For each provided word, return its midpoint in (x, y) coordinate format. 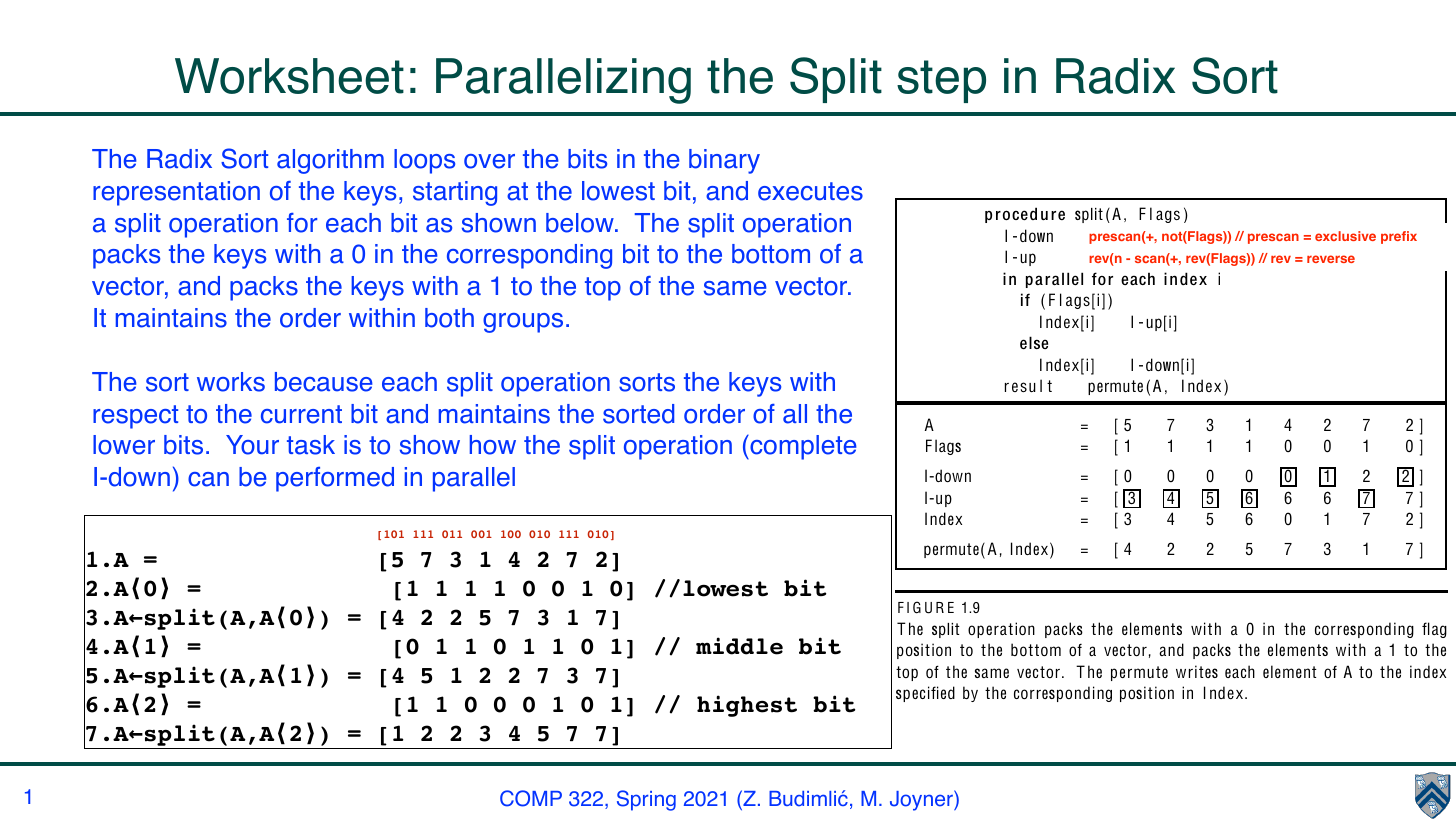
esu (1024, 387)
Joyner (922, 800)
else (1034, 342)
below (581, 223)
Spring (646, 800)
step (941, 81)
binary (724, 161)
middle (739, 646)
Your (252, 445)
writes (1197, 671)
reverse (1331, 259)
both (449, 318)
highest (747, 706)
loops (424, 161)
